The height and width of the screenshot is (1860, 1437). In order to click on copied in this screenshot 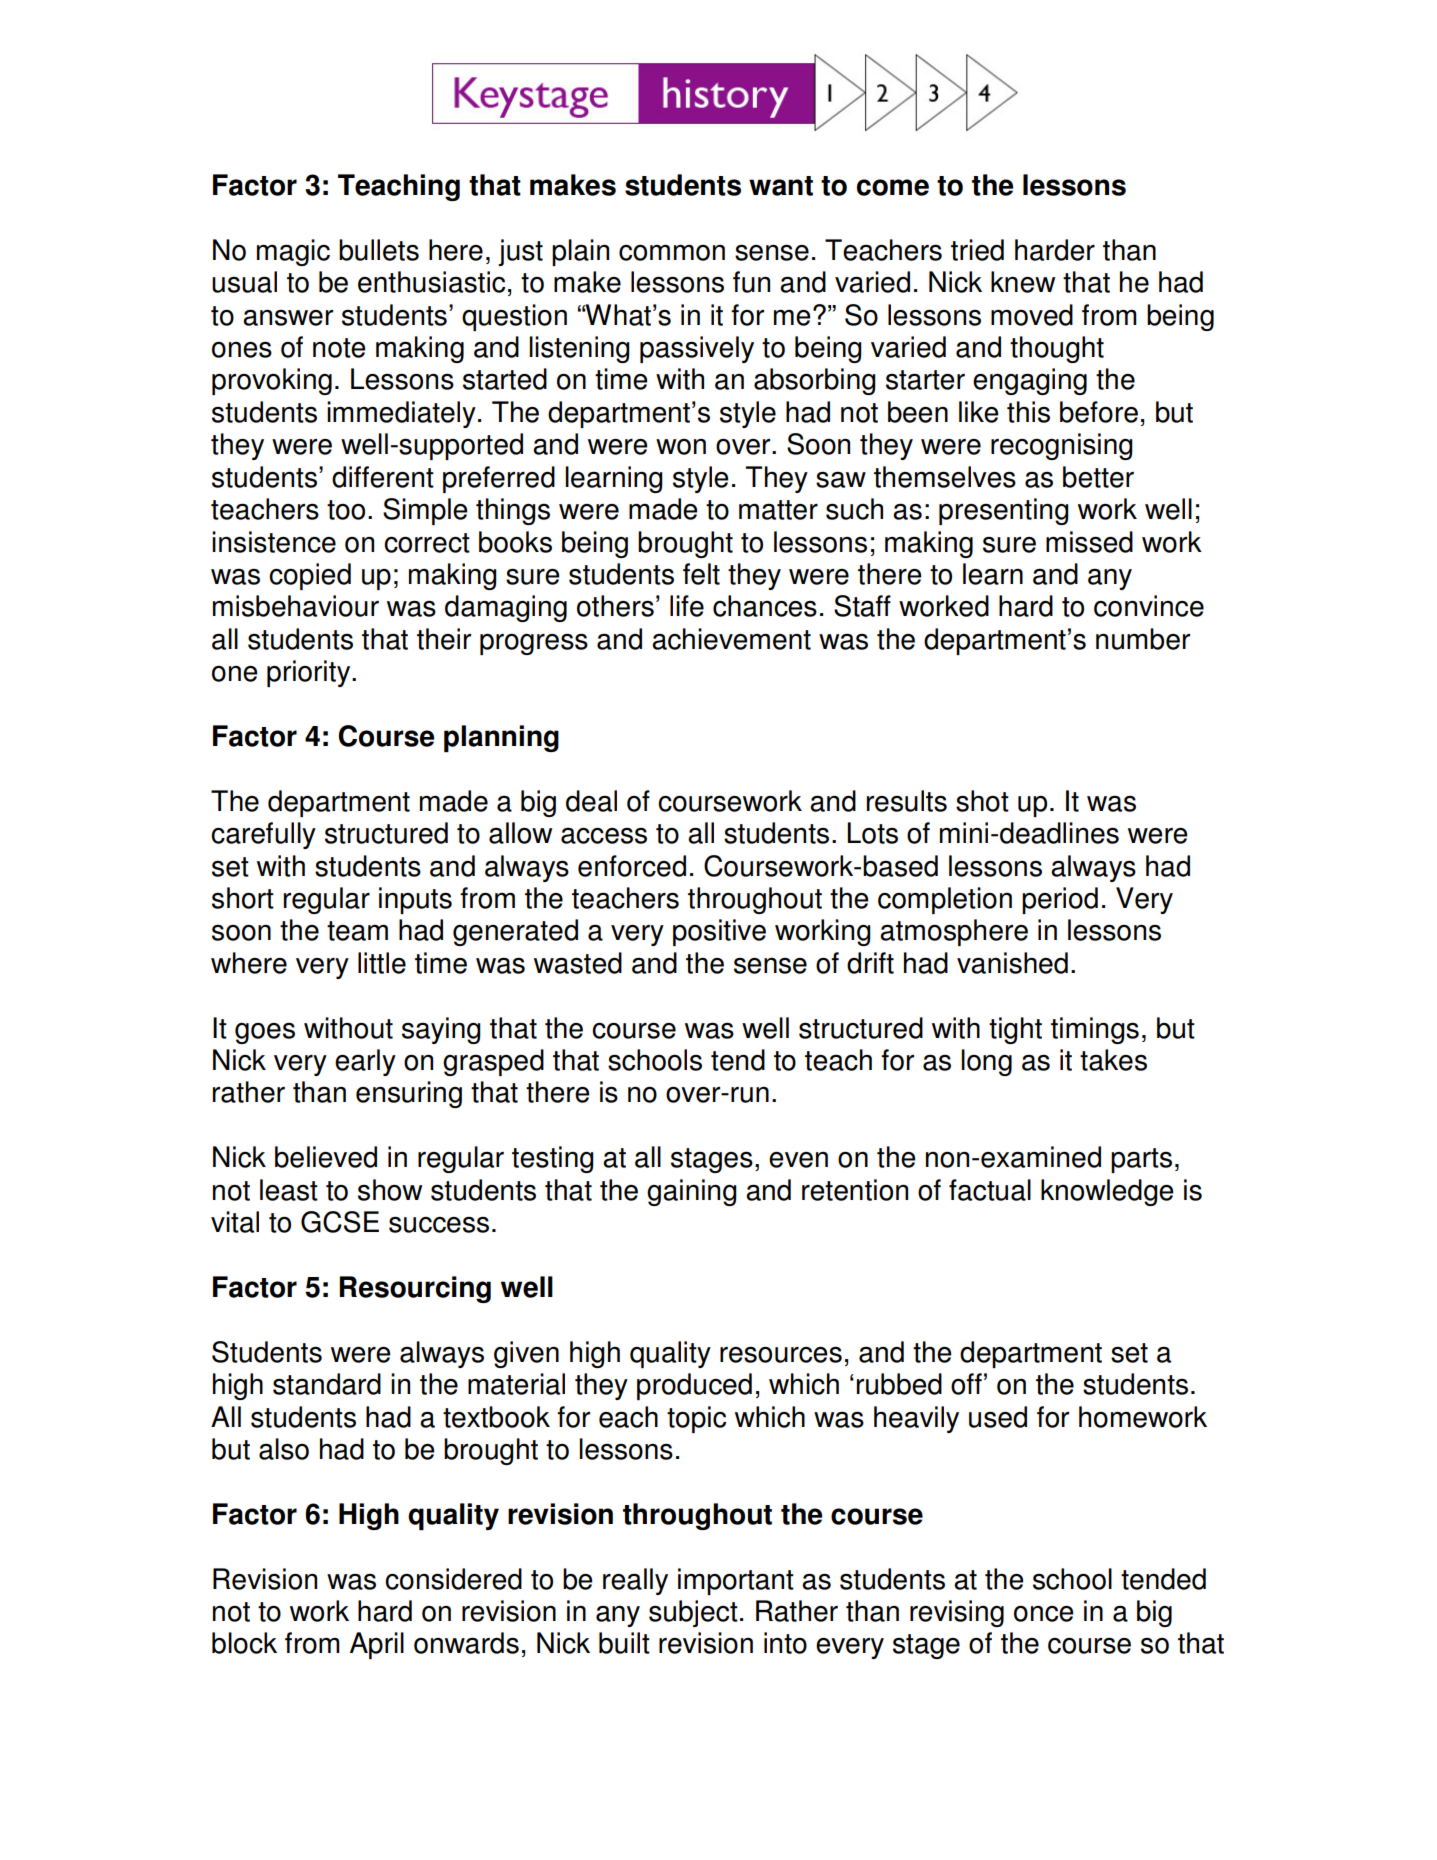, I will do `click(310, 576)`.
